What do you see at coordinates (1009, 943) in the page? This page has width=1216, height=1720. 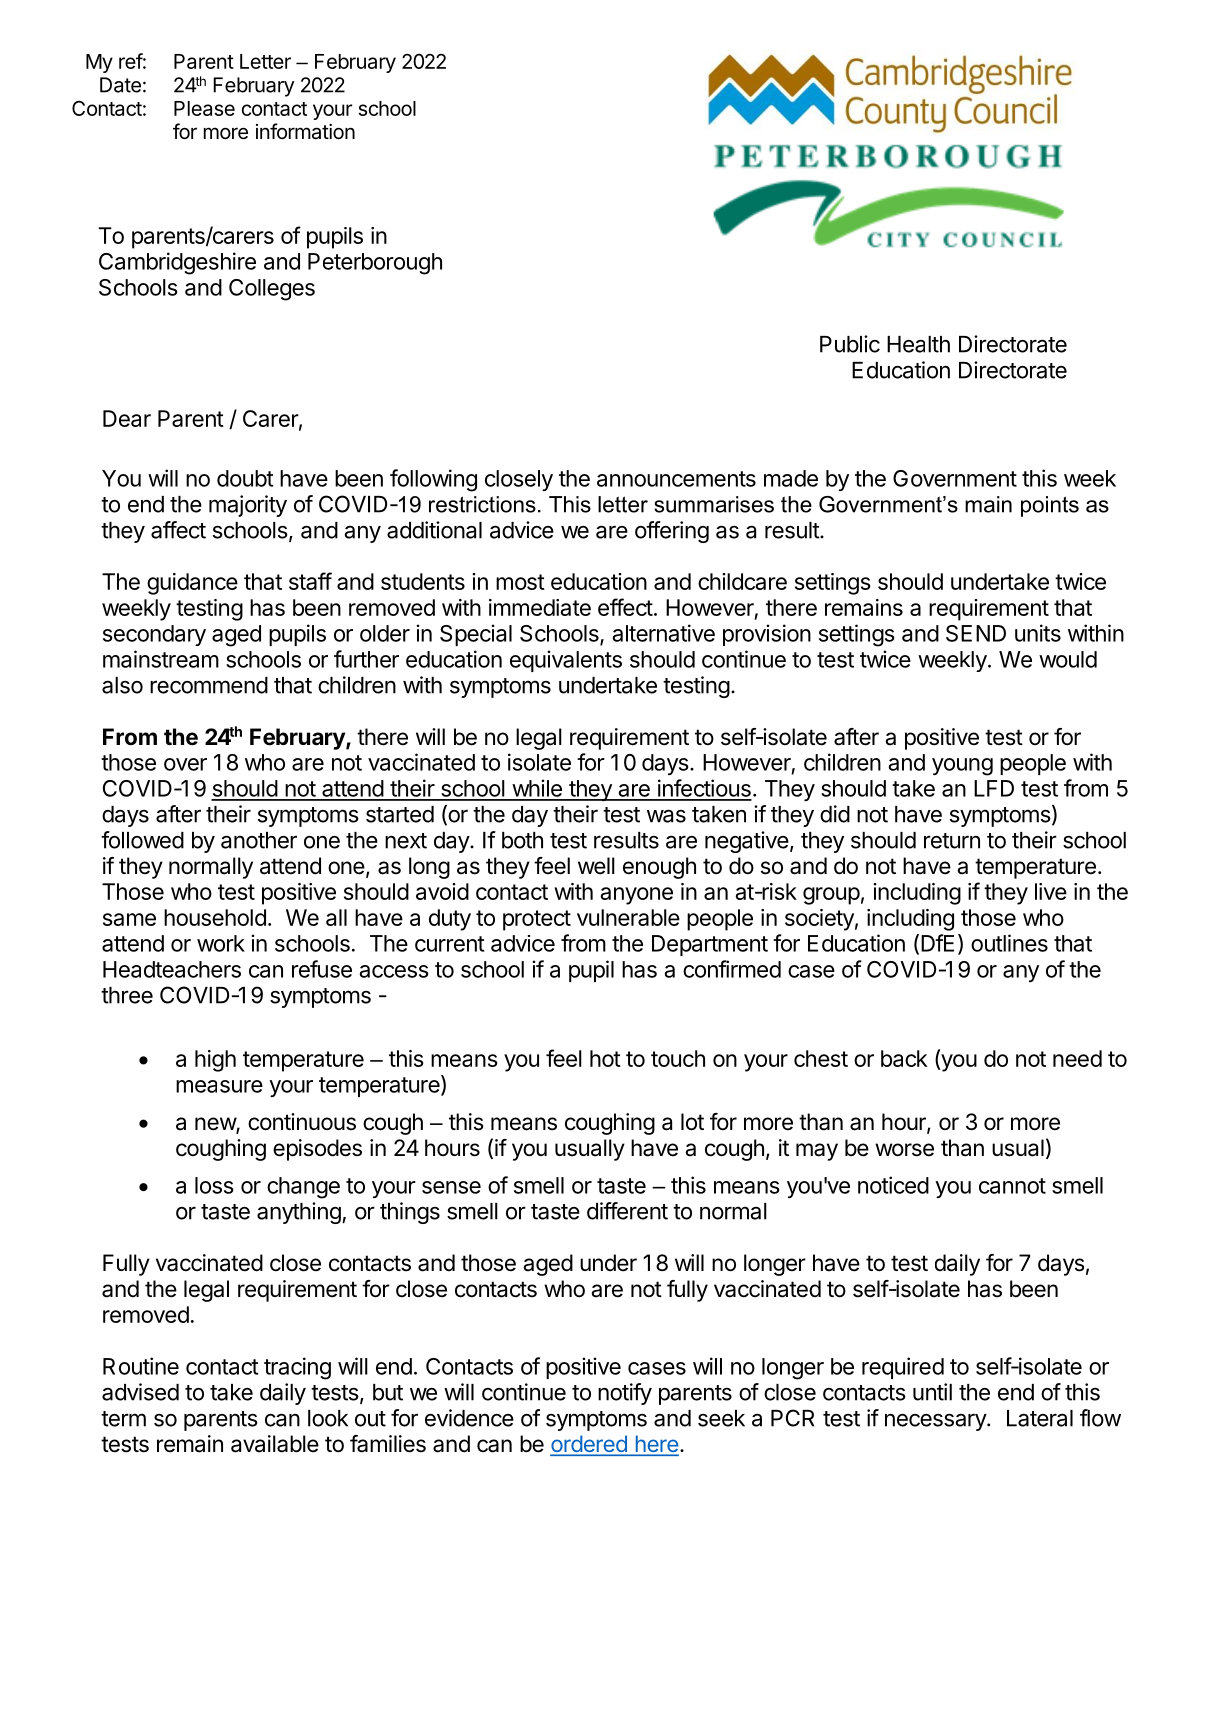 I see `outlines` at bounding box center [1009, 943].
